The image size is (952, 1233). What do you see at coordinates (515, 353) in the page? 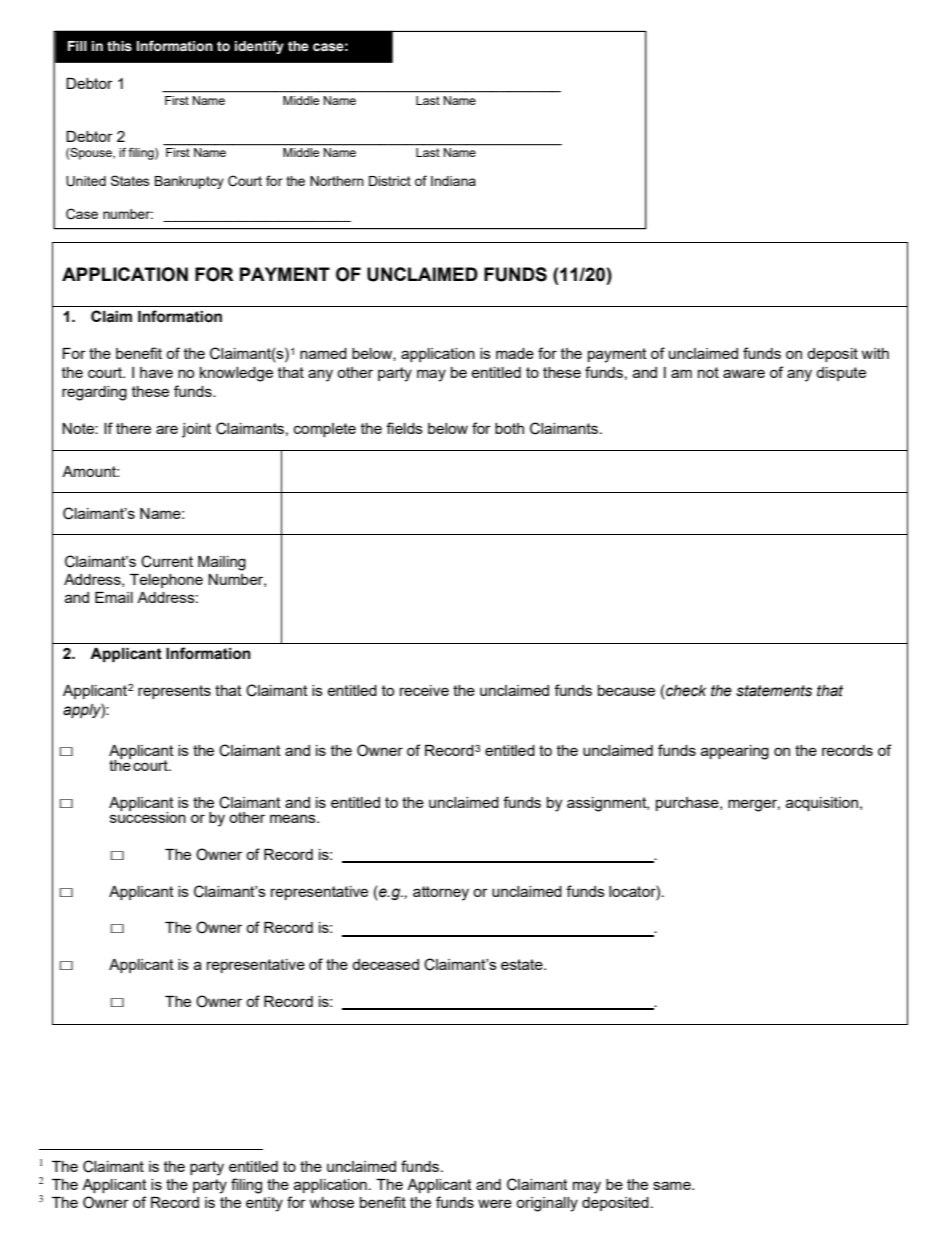
I see `made` at bounding box center [515, 353].
